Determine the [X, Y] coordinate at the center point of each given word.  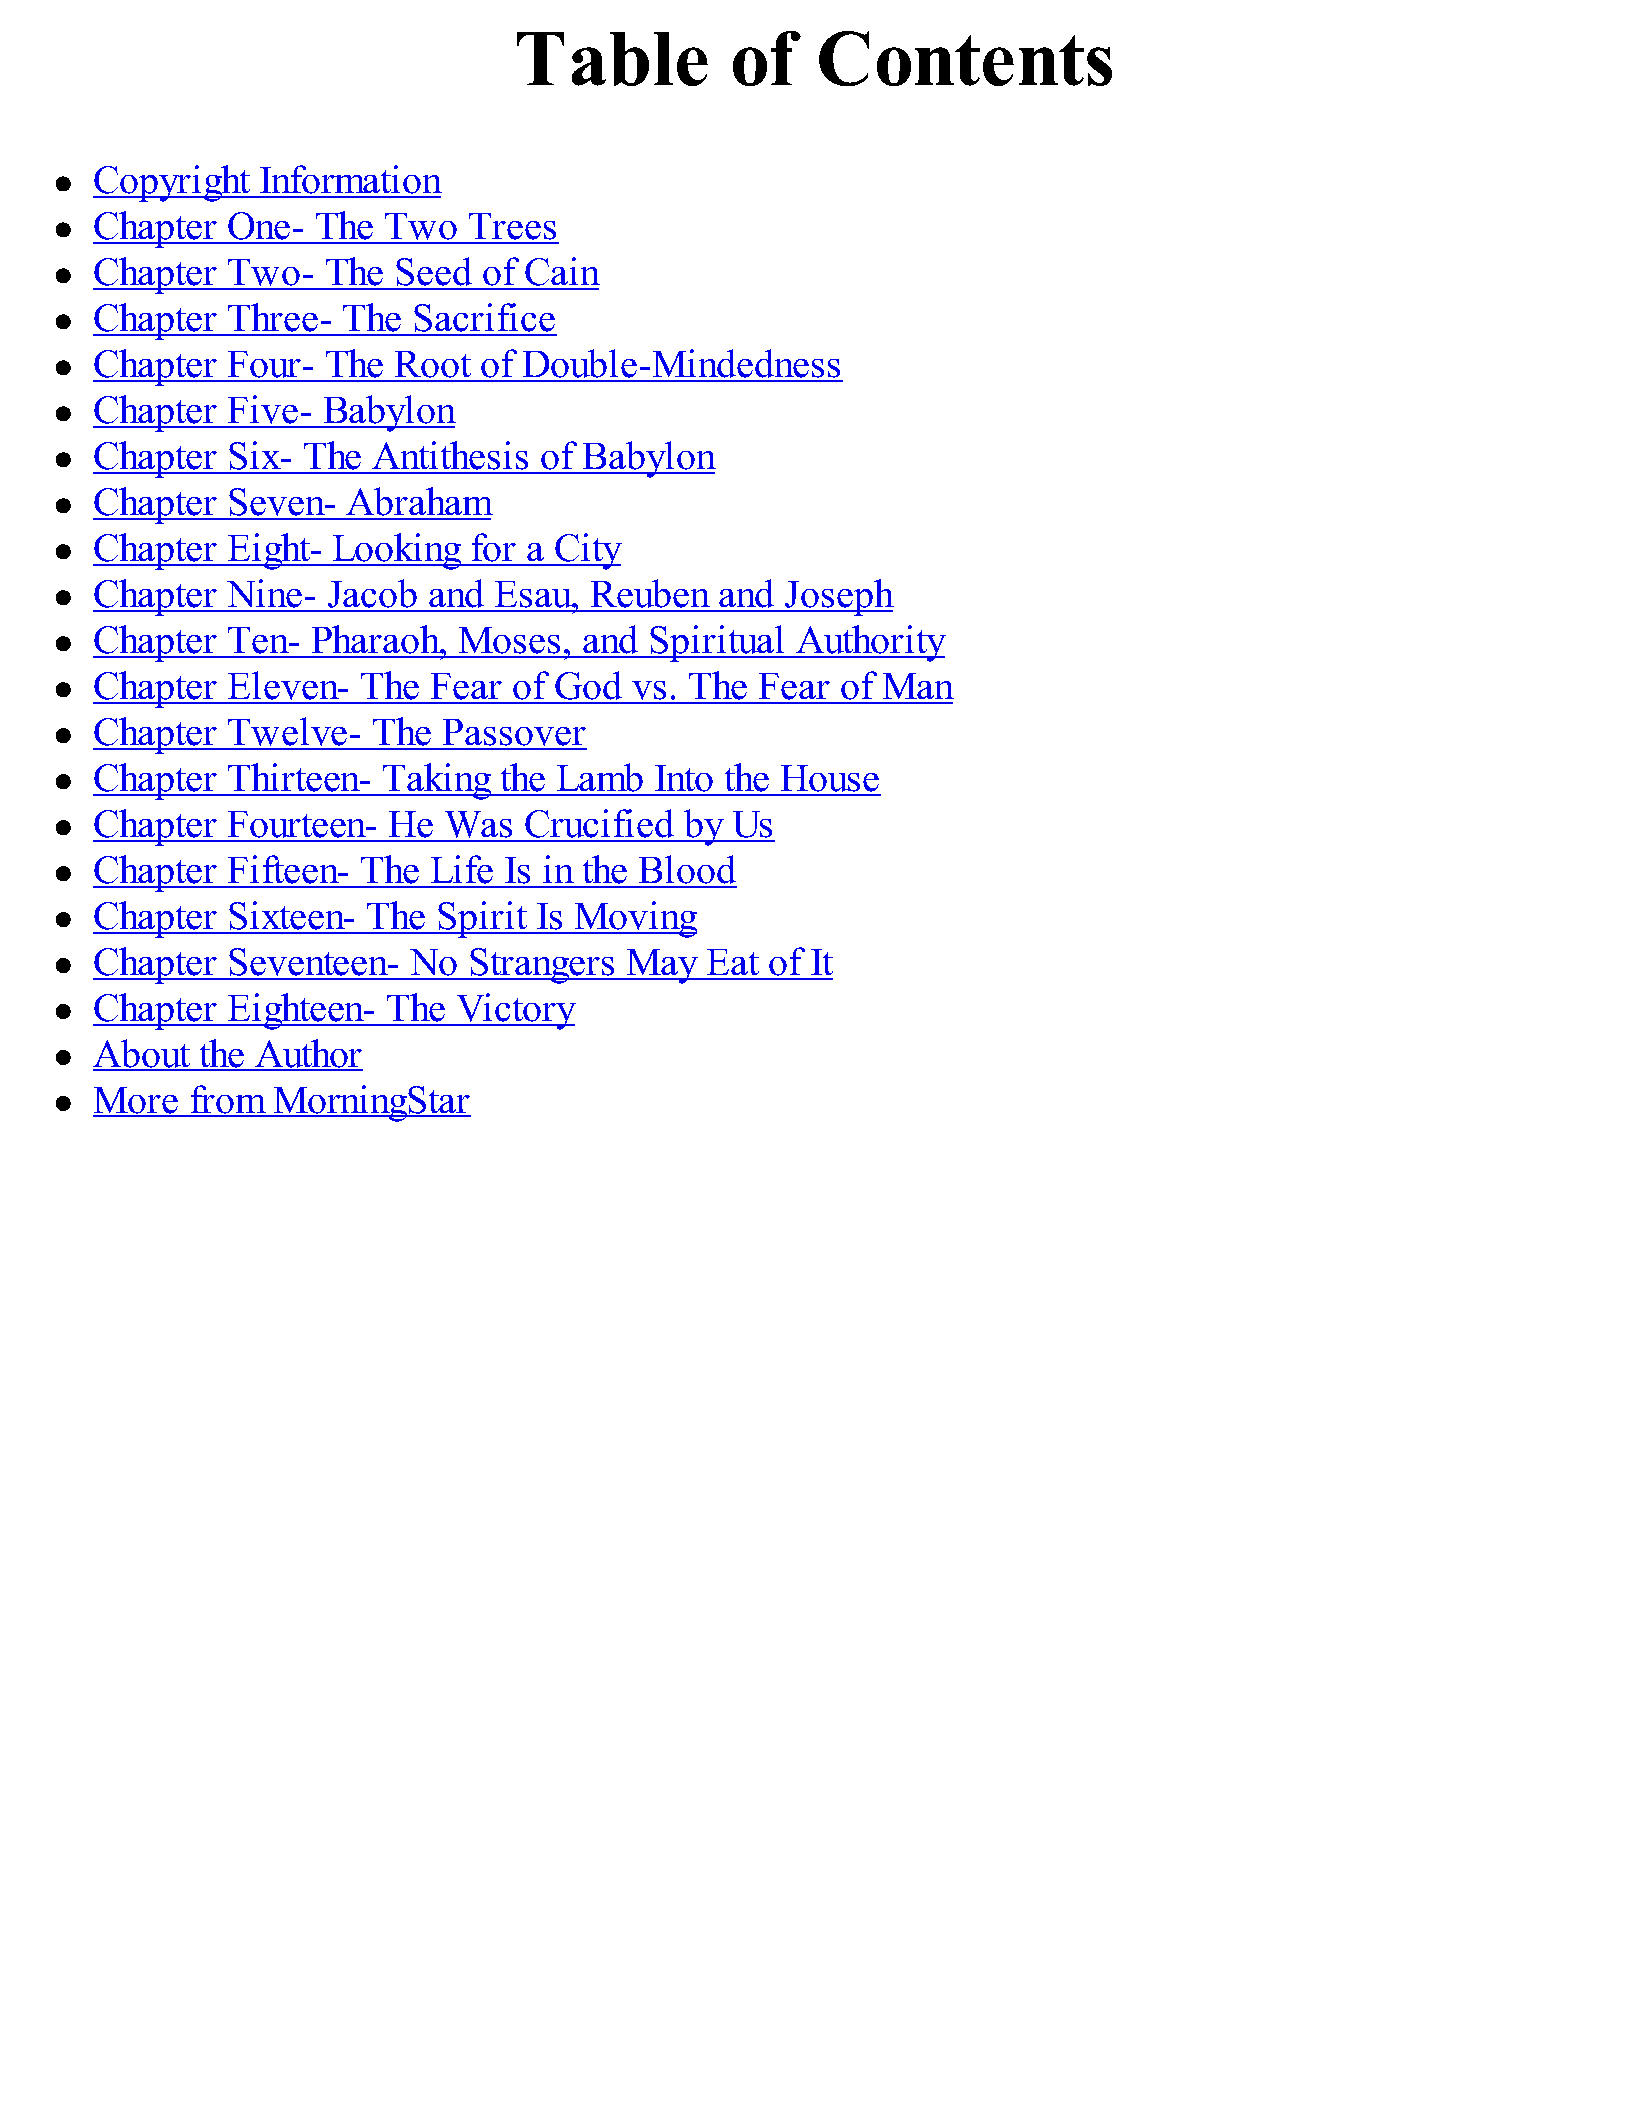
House [830, 780]
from [228, 1100]
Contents [965, 58]
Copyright [173, 183]
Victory [515, 1011]
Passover [514, 734]
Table [612, 59]
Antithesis [451, 457]
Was [479, 826]
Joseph [838, 597]
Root [433, 366]
